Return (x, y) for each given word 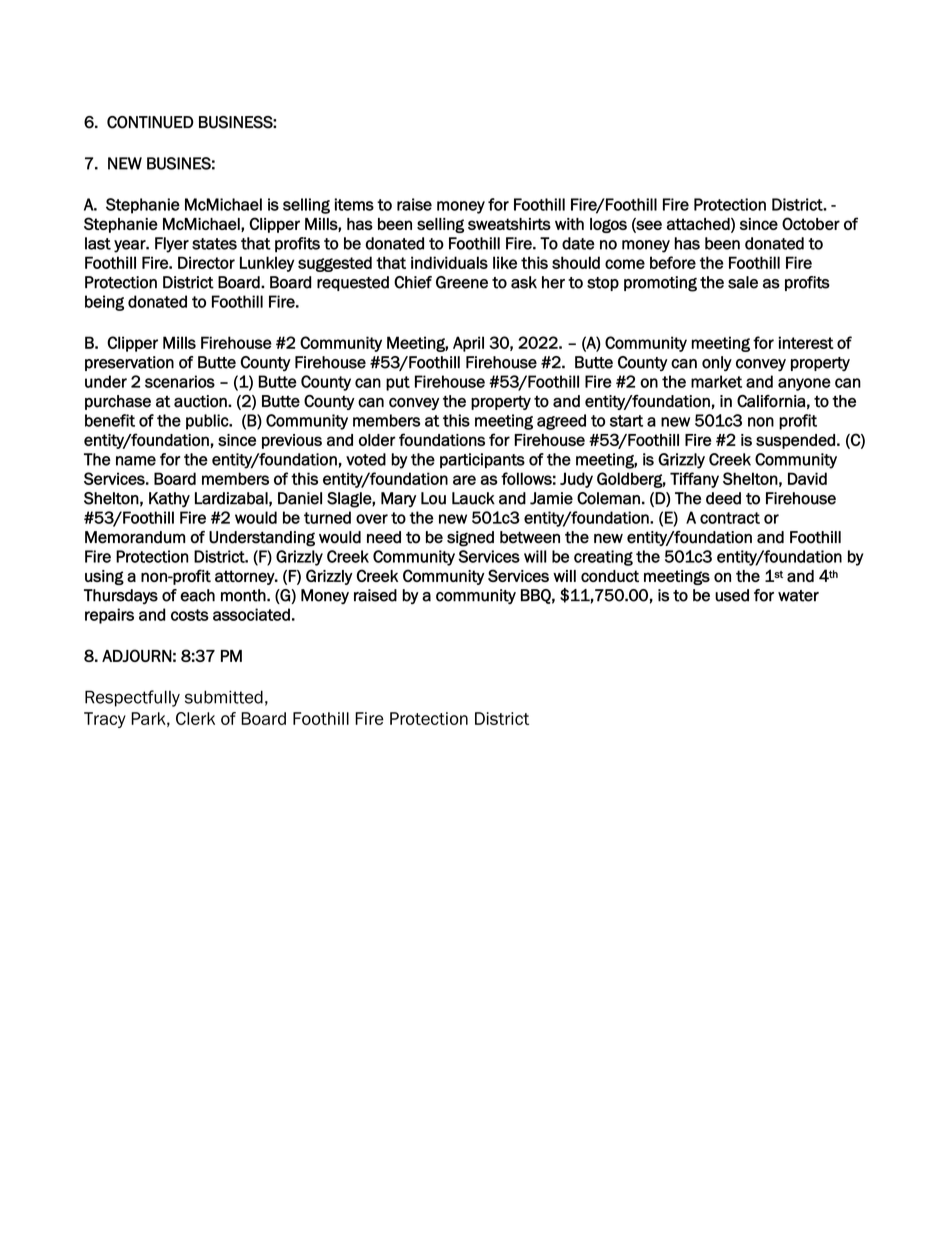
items (354, 204)
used (732, 595)
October (811, 223)
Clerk (195, 718)
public (208, 422)
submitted (224, 697)
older (377, 440)
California (771, 401)
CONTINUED (150, 122)
